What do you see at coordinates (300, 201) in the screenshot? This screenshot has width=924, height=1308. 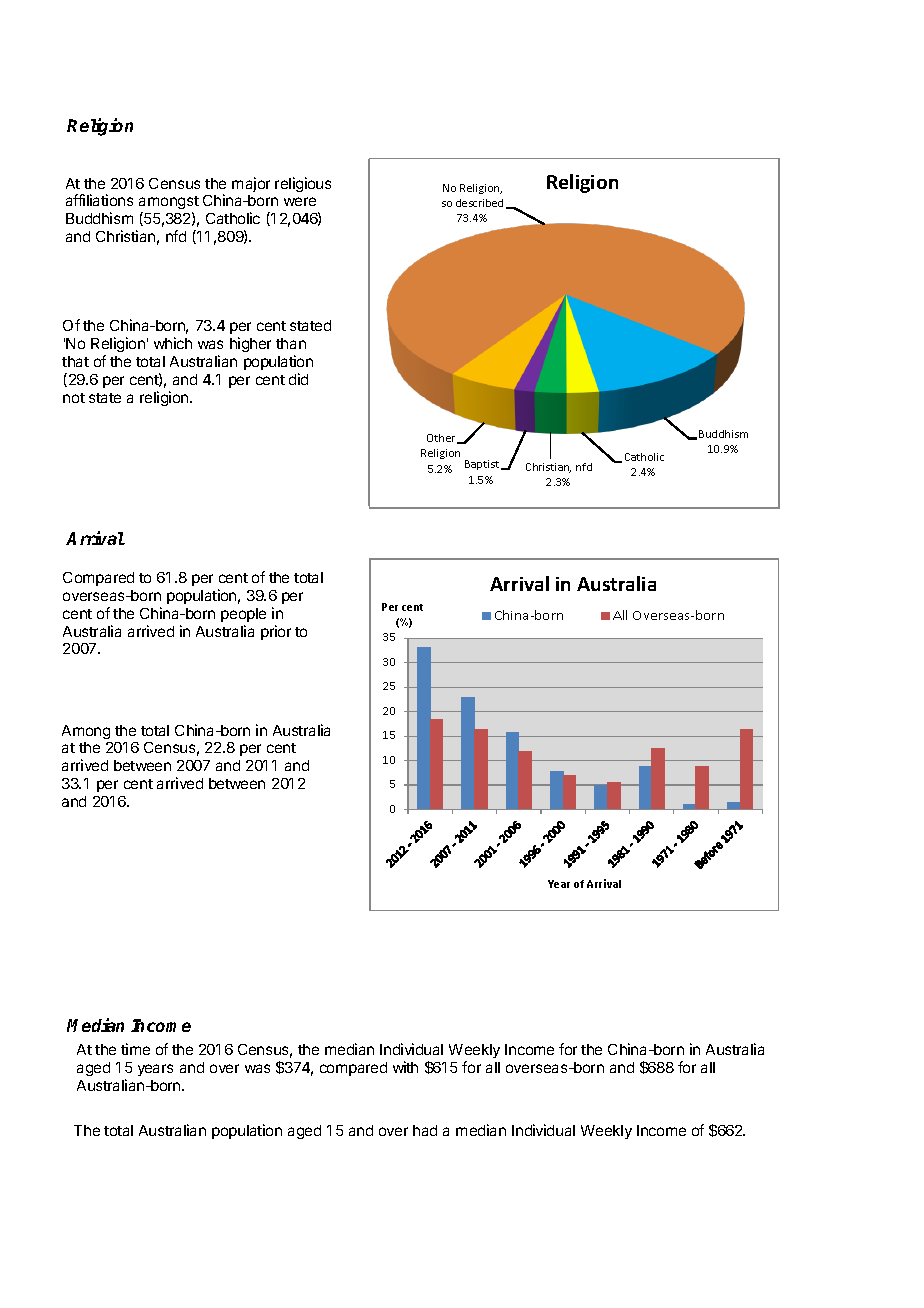 I see `were` at bounding box center [300, 201].
